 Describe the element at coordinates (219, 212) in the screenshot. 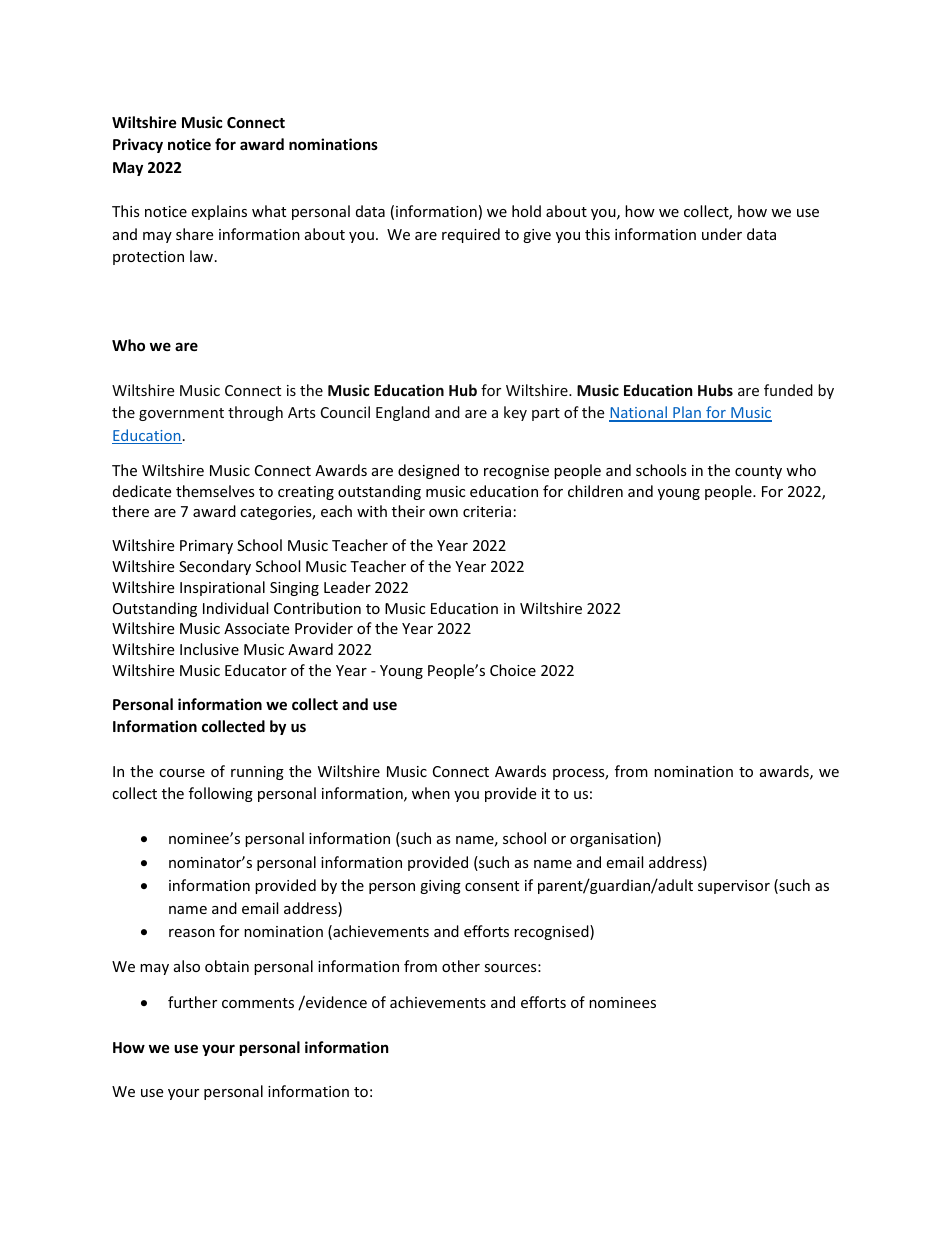

I see `explains` at that location.
